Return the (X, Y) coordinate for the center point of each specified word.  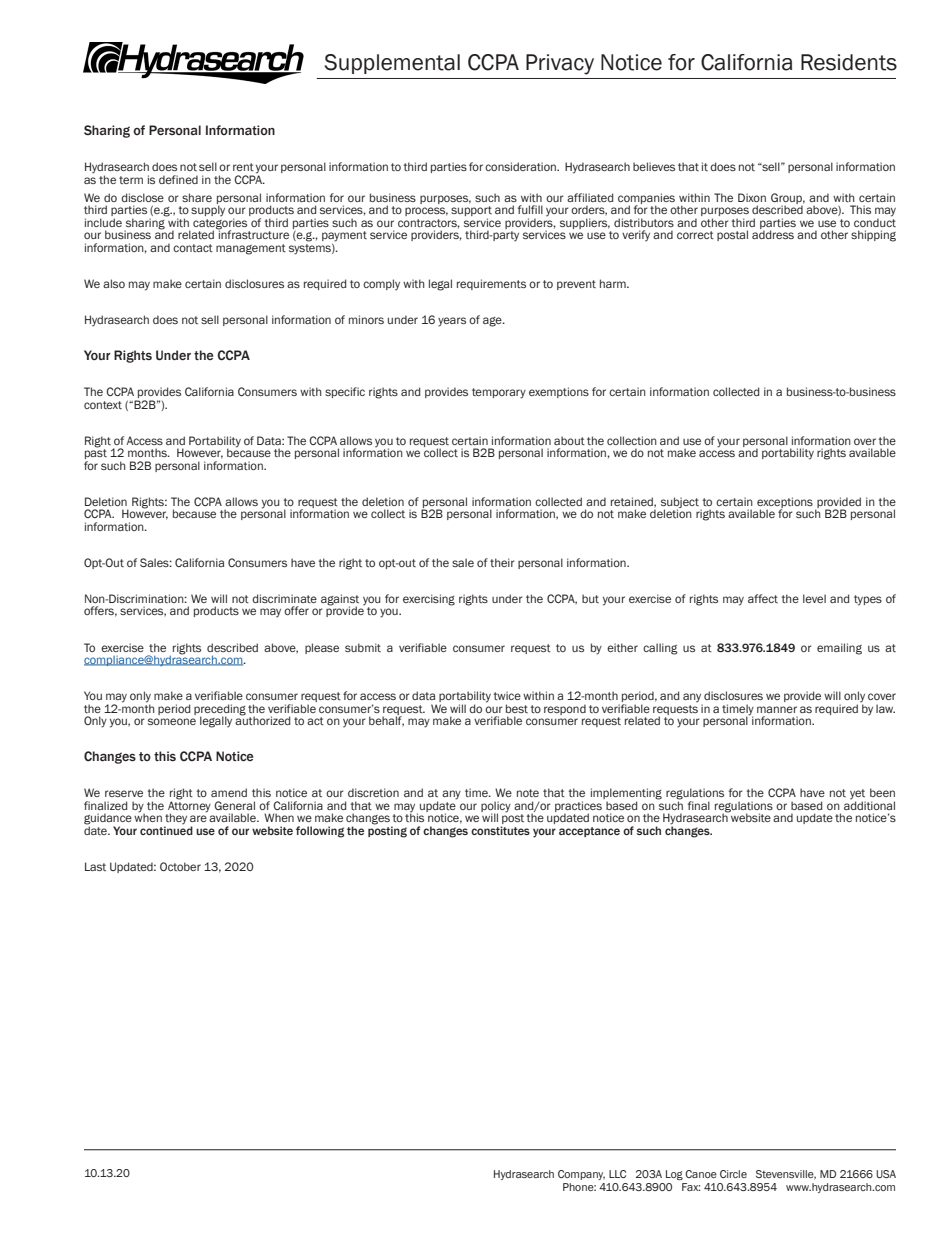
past (96, 454)
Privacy (560, 64)
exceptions (785, 503)
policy (496, 807)
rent (243, 167)
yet (858, 795)
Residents (849, 62)
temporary (499, 393)
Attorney (189, 806)
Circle (733, 1174)
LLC (617, 1174)
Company (581, 1175)
